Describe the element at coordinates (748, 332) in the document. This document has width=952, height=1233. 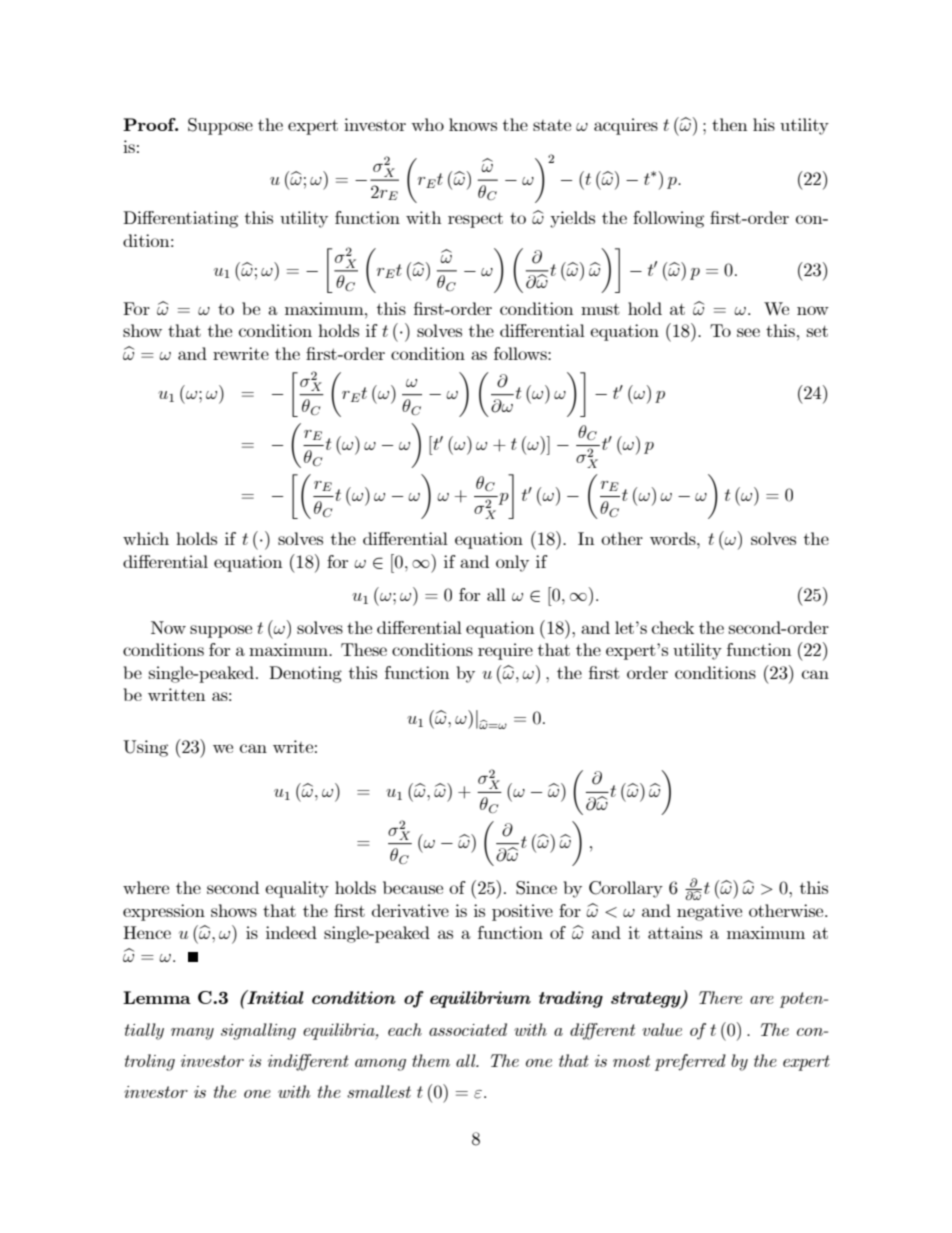
I see `see` at that location.
